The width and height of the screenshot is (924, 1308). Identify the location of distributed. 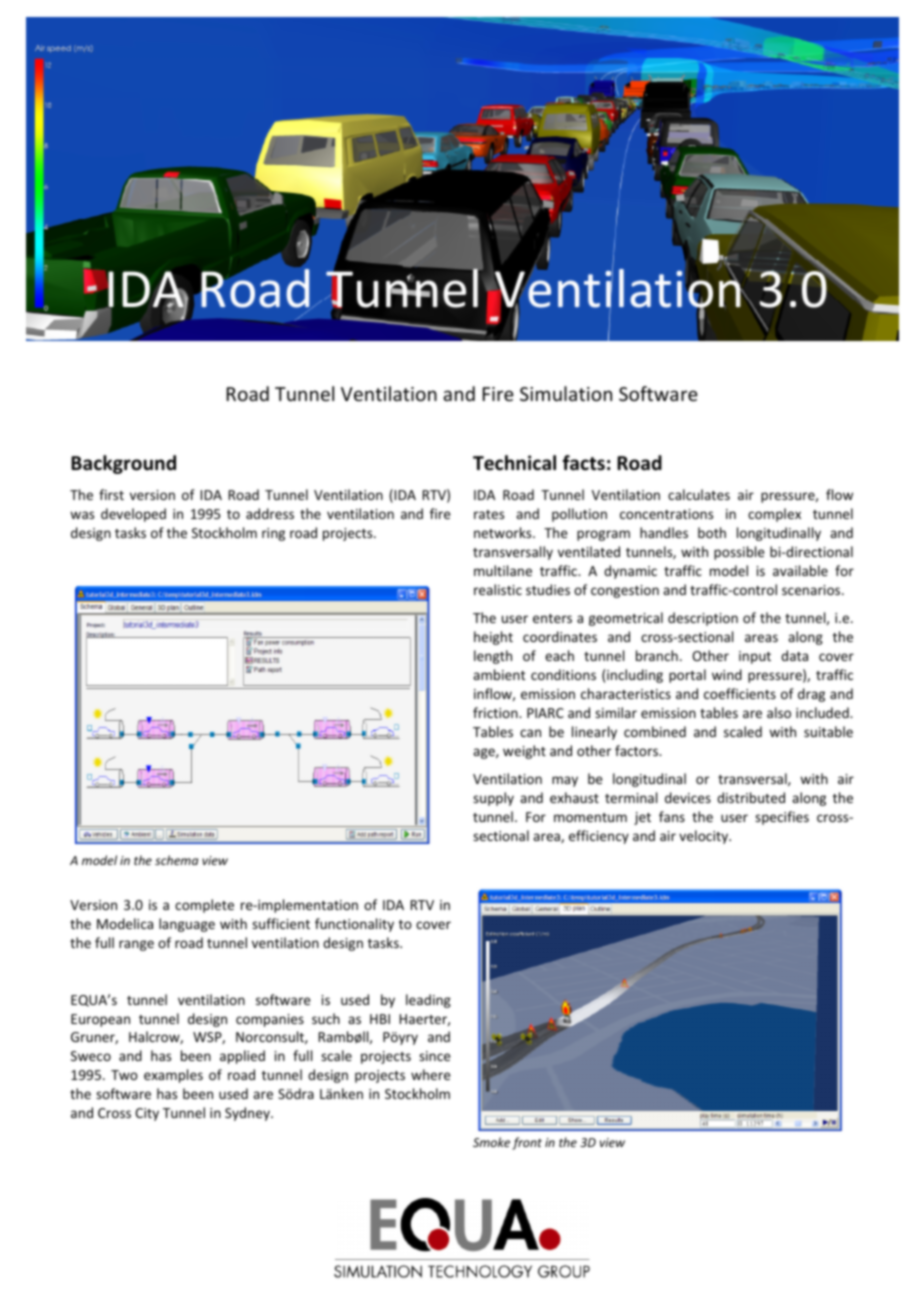
(751, 797).
